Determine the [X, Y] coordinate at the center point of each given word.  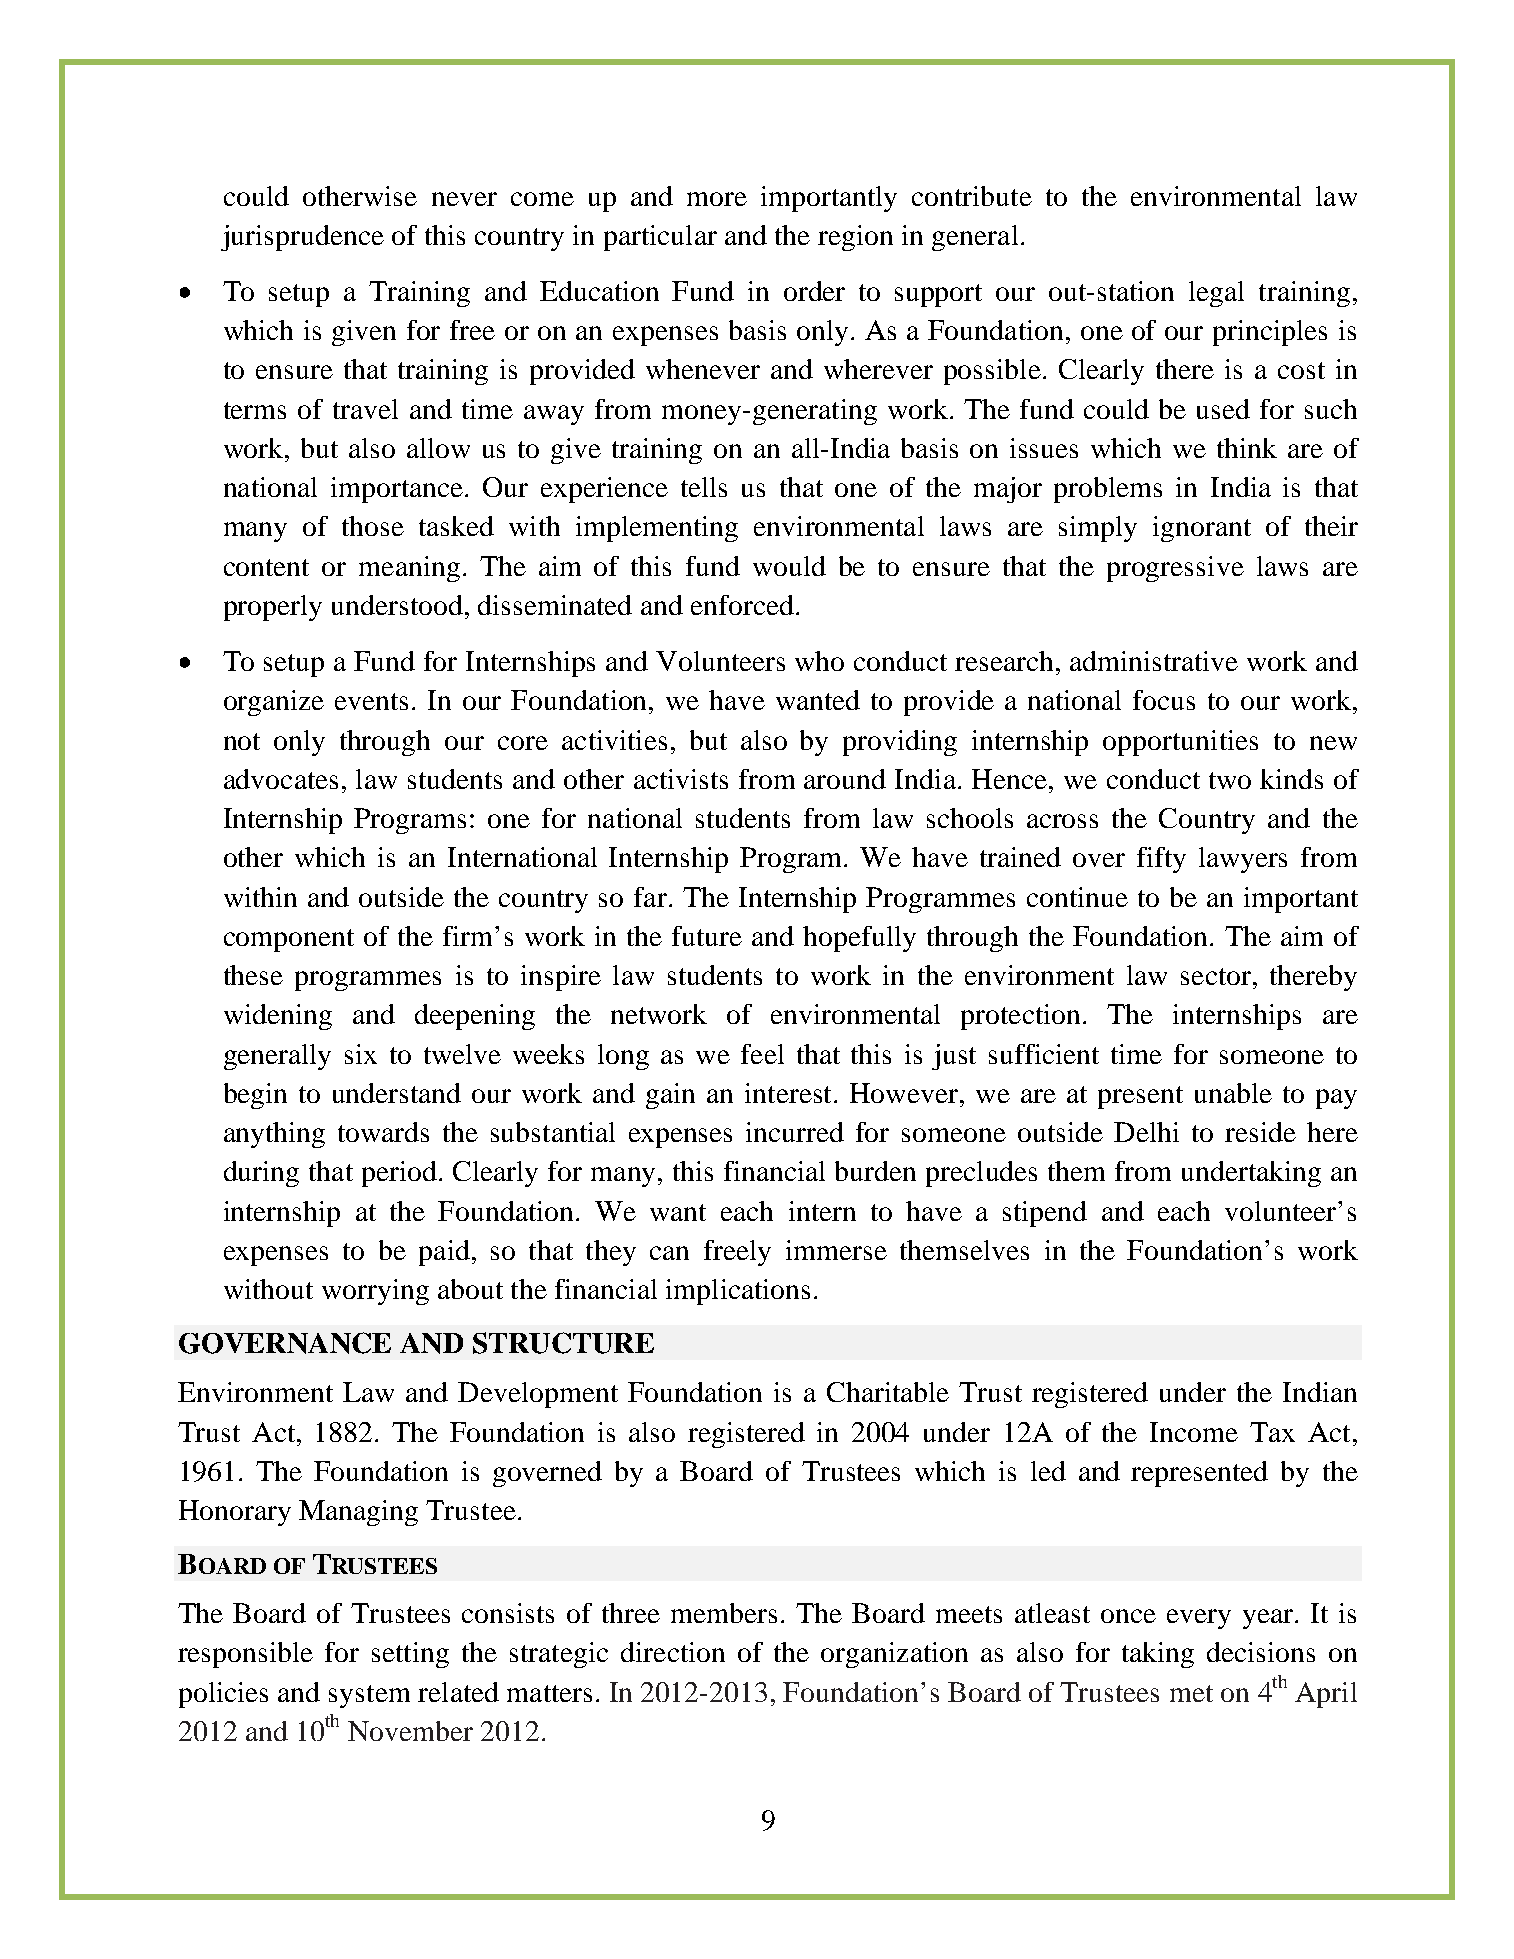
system [369, 1696]
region [855, 238]
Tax [1272, 1432]
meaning [409, 569]
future [707, 936]
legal [1216, 294]
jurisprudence [302, 238]
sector [1216, 976]
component [289, 940]
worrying [375, 1292]
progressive [1175, 569]
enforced [742, 605]
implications [738, 1292]
